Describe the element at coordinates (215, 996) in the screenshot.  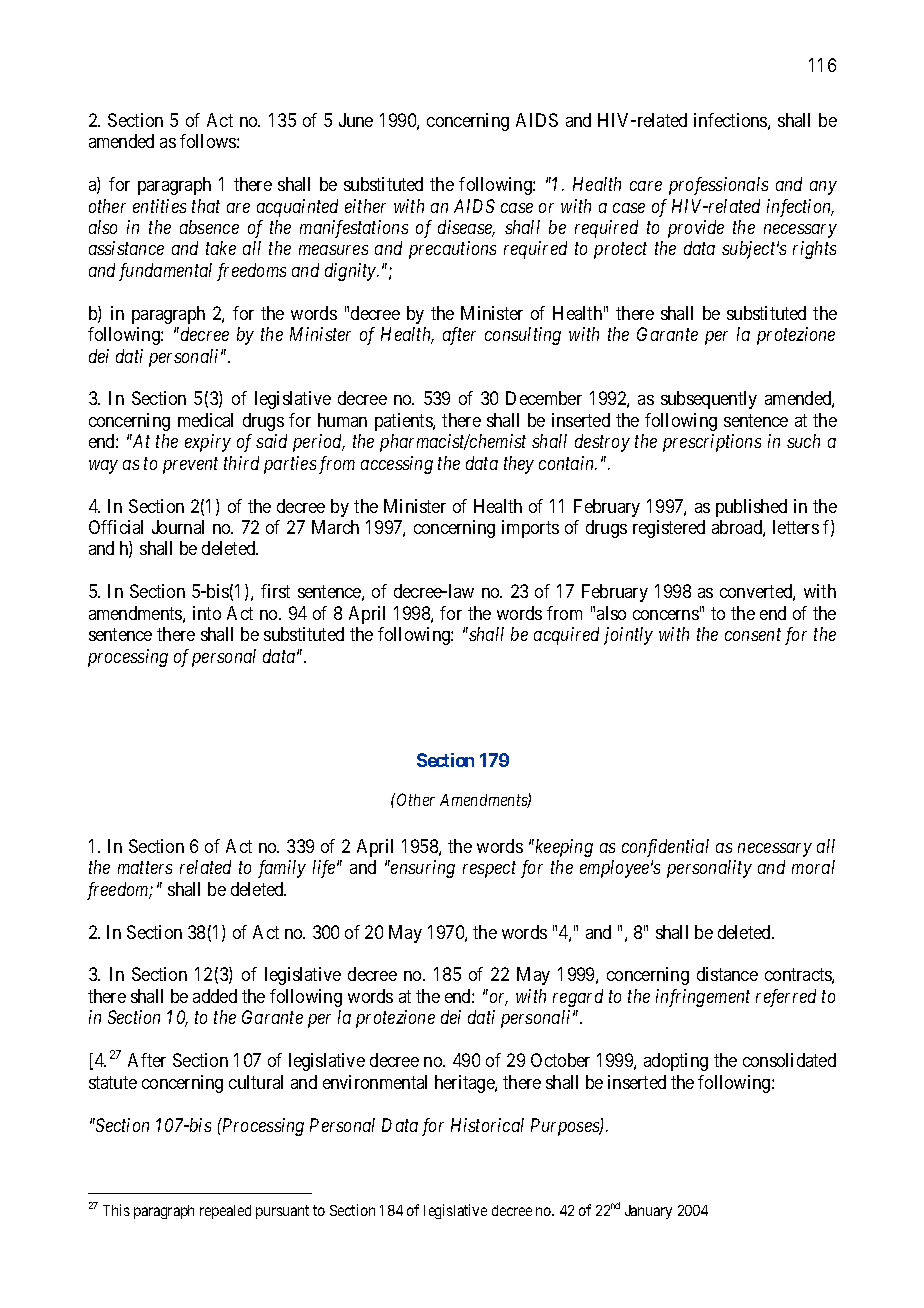
I see `added` at that location.
